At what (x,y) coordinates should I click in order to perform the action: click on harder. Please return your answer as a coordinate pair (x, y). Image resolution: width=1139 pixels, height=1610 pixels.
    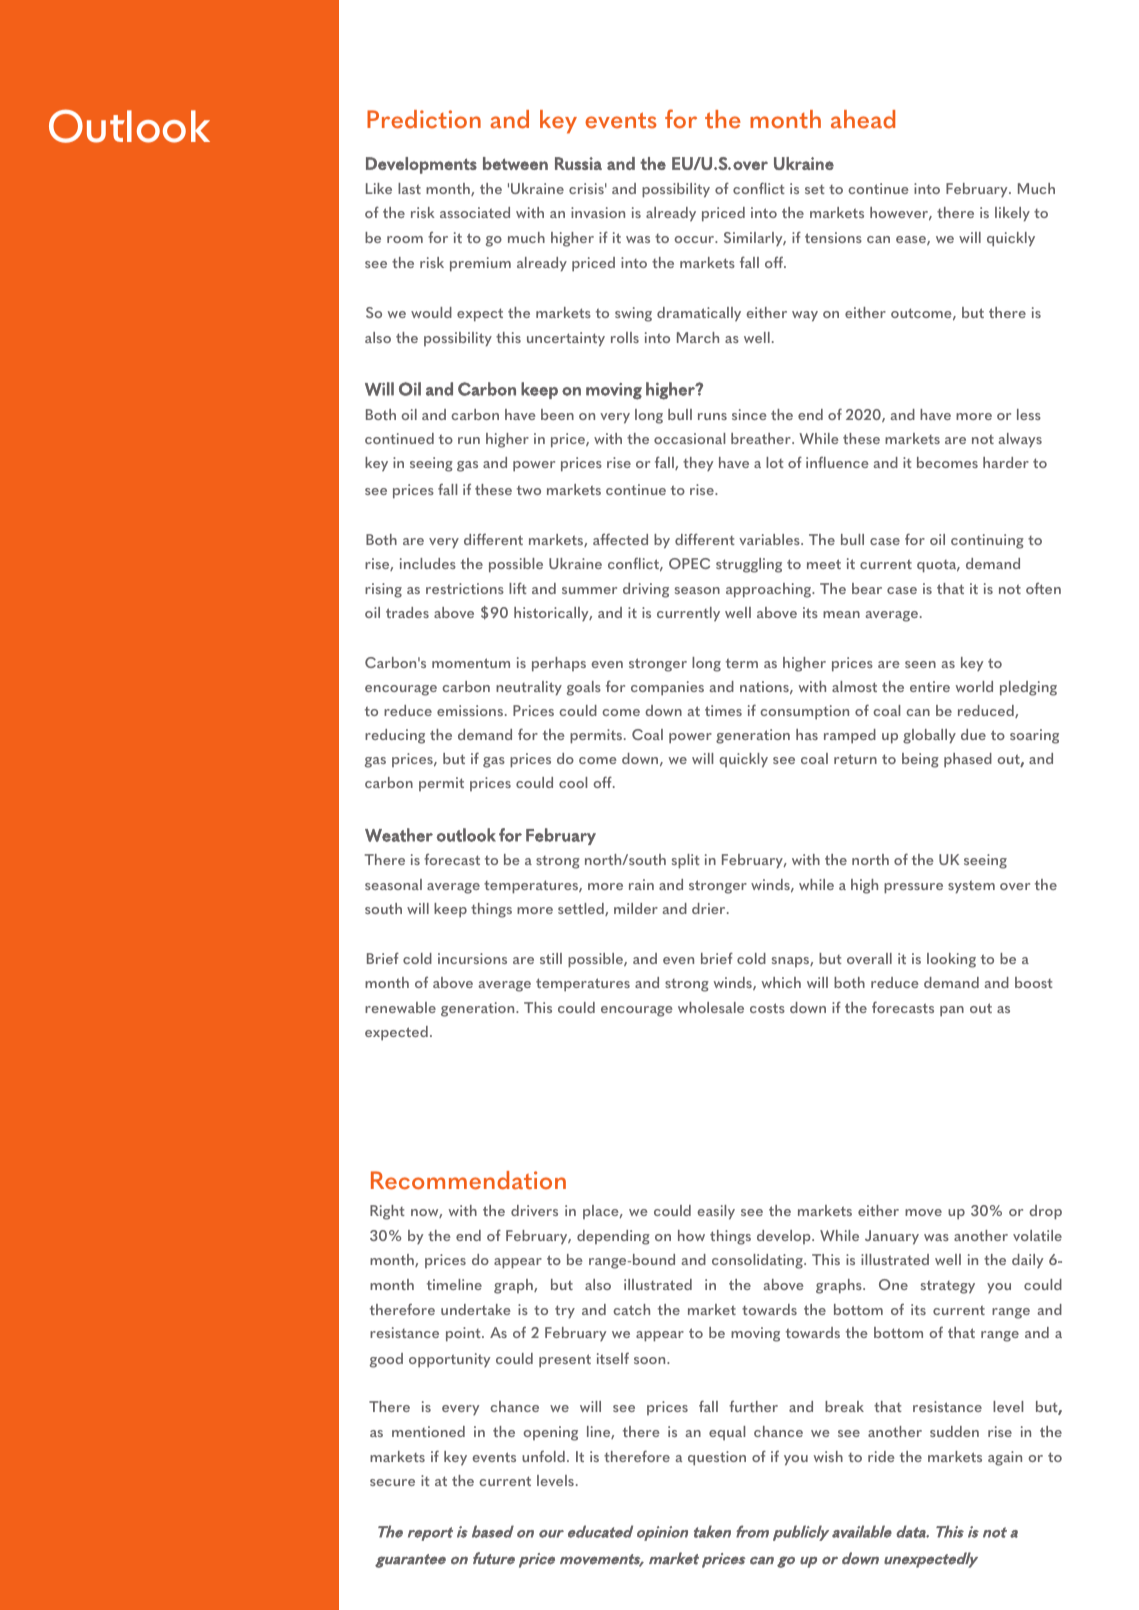
    Looking at the image, I should click on (1006, 462).
